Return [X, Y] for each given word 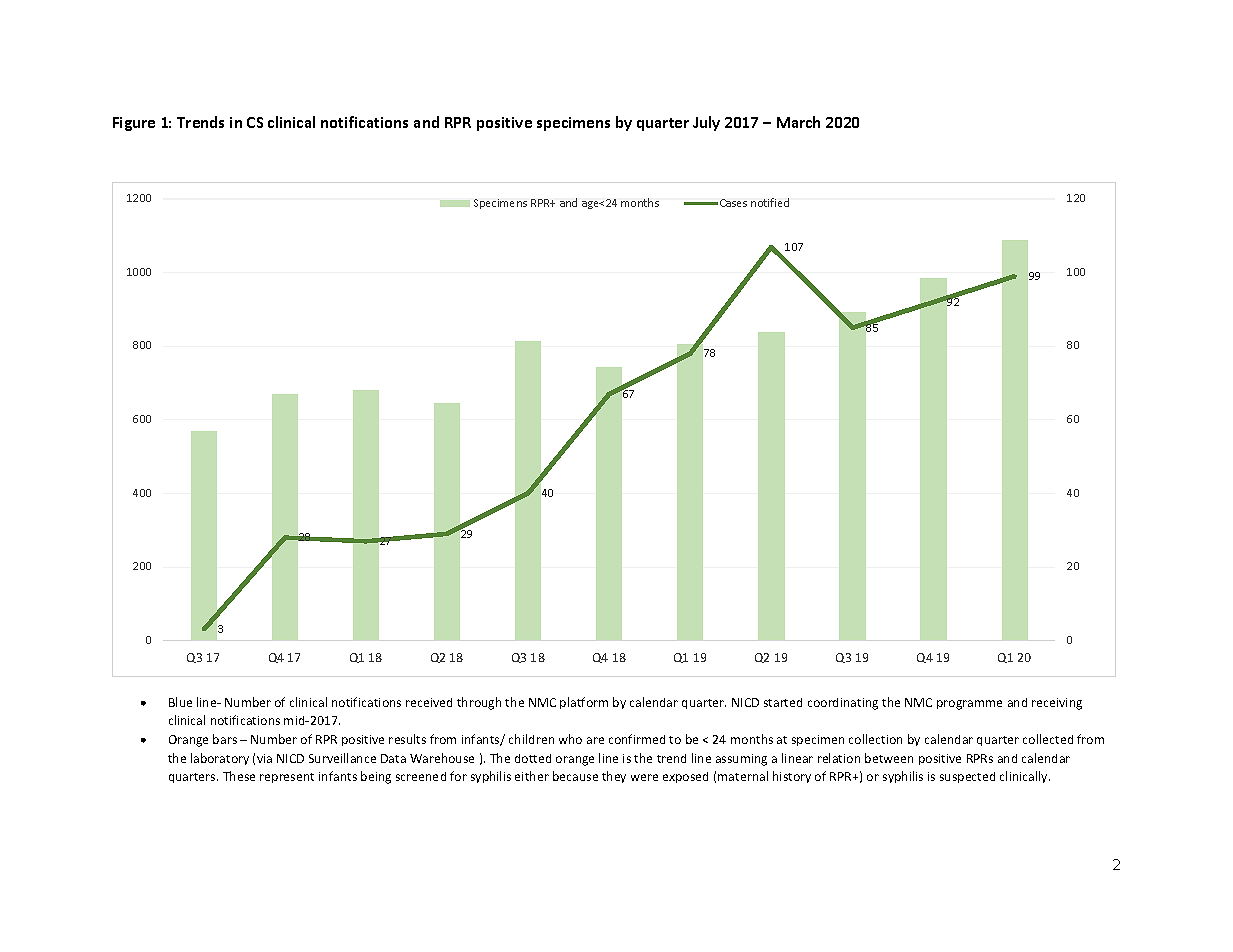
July [706, 123]
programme [969, 705]
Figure [134, 124]
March [798, 122]
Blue [180, 702]
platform [584, 703]
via [264, 758]
